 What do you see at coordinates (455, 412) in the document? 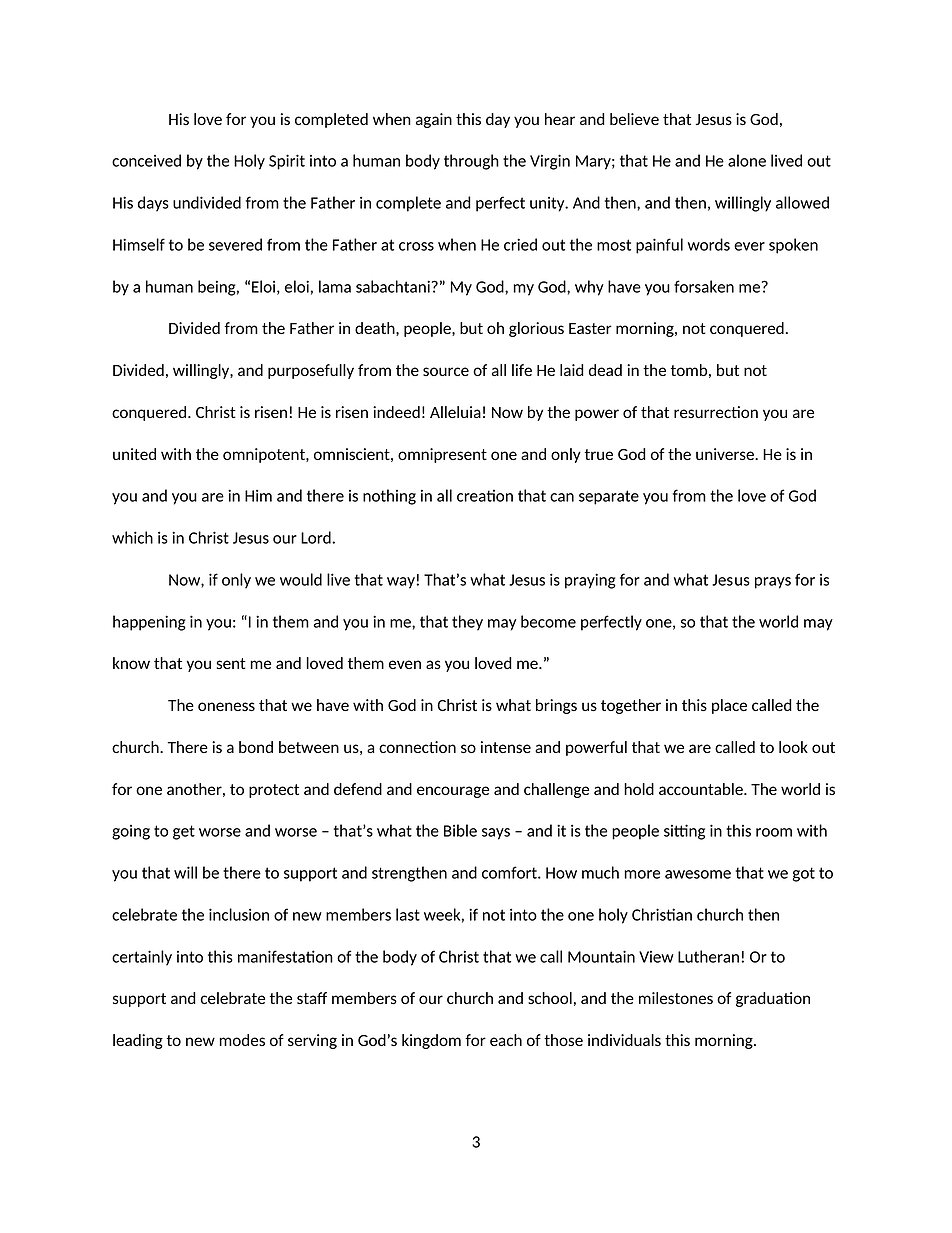
I see `Alleluia` at bounding box center [455, 412].
